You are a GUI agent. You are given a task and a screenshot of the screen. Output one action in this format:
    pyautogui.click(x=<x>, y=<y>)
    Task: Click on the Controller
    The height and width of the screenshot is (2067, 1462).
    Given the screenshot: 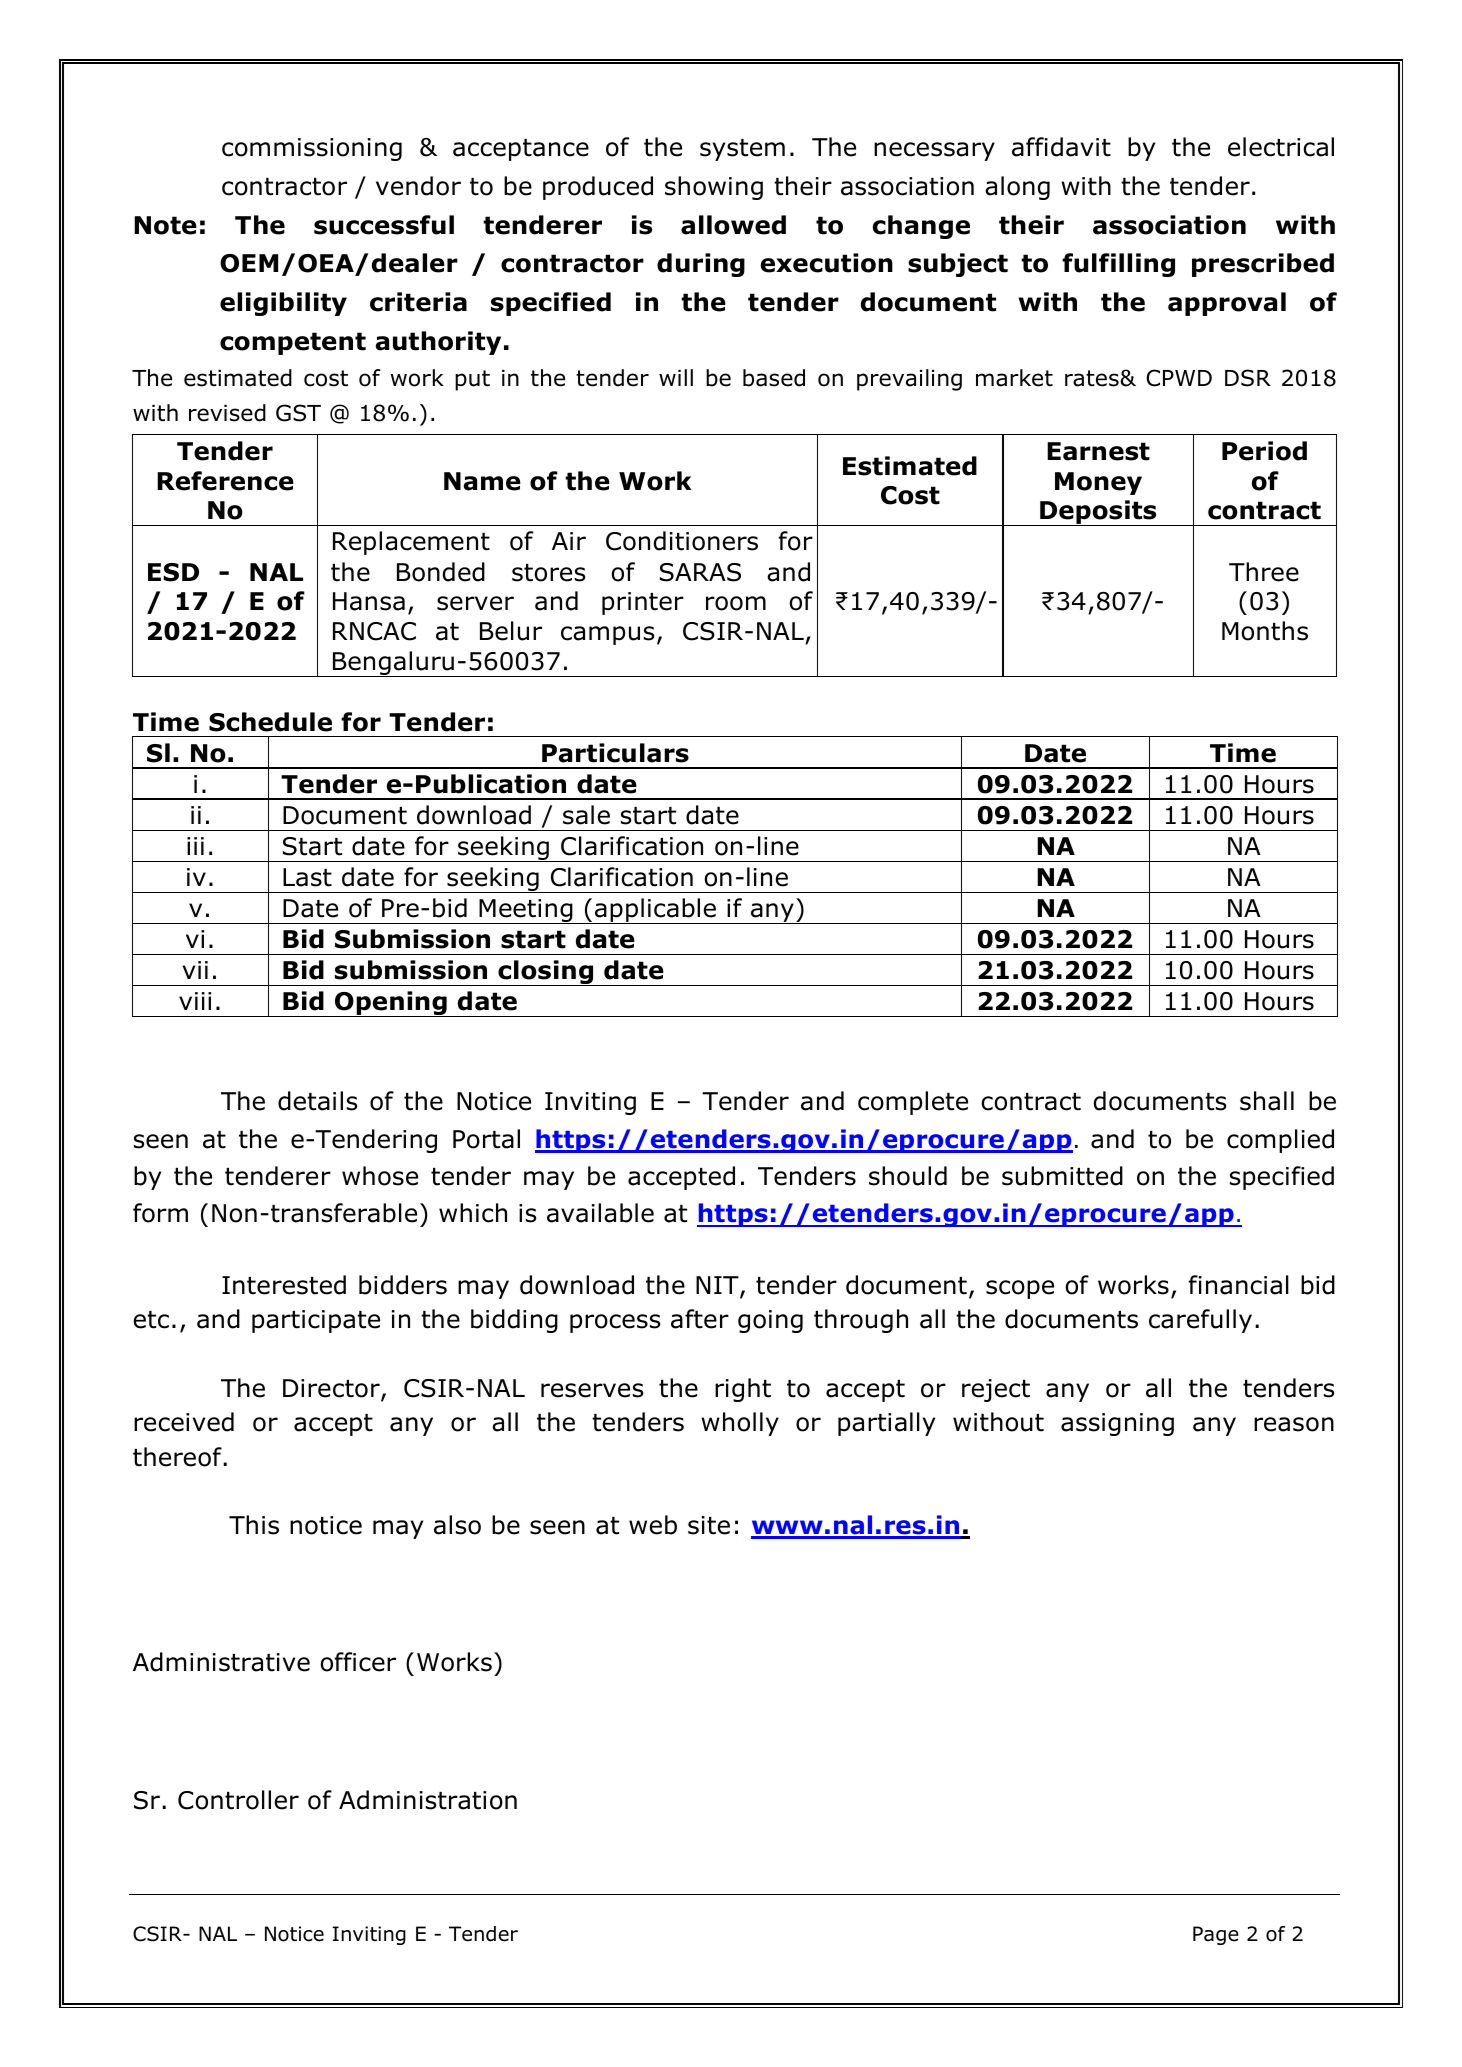 What is the action you would take?
    pyautogui.click(x=238, y=1800)
